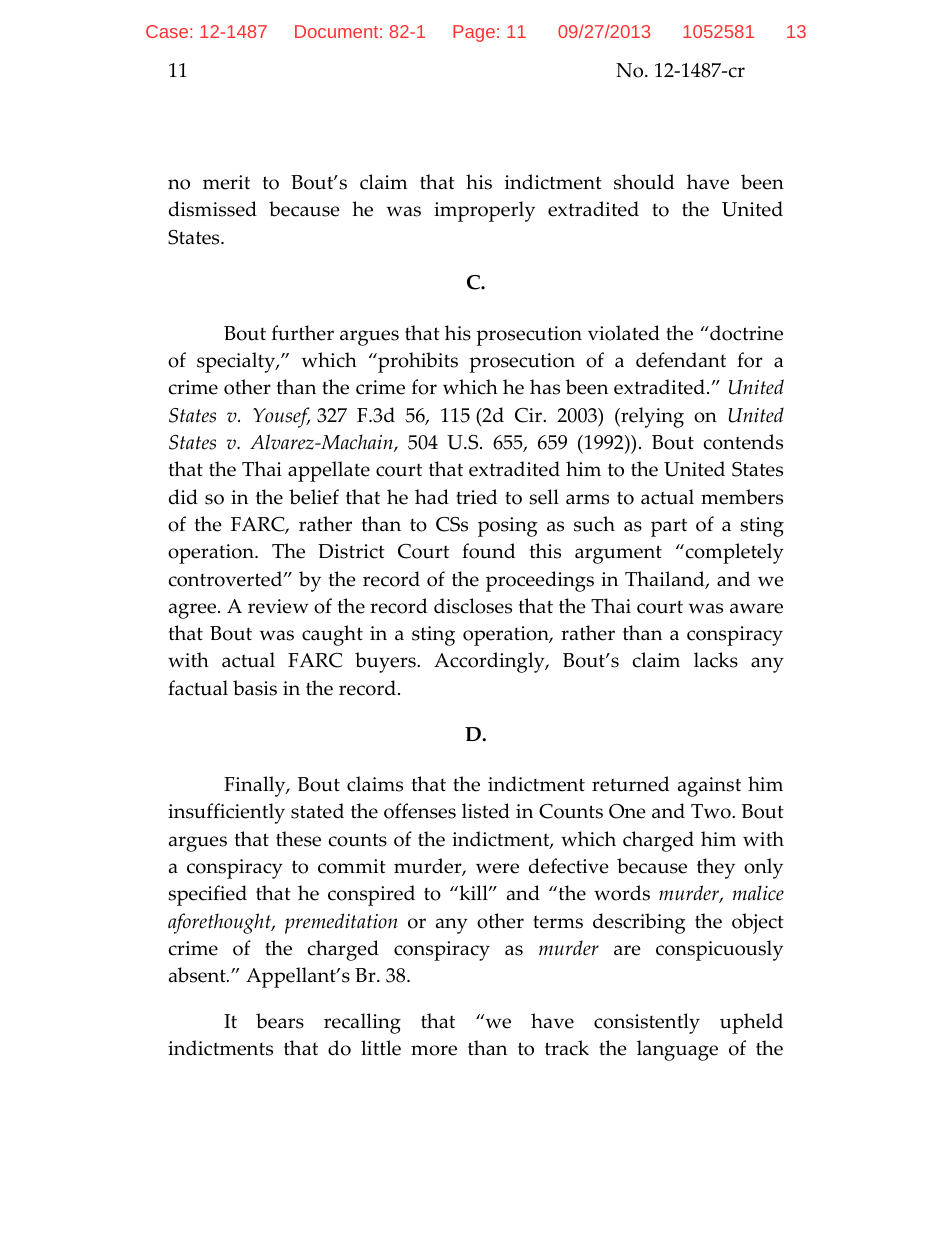  What do you see at coordinates (434, 1050) in the screenshot?
I see `more` at bounding box center [434, 1050].
